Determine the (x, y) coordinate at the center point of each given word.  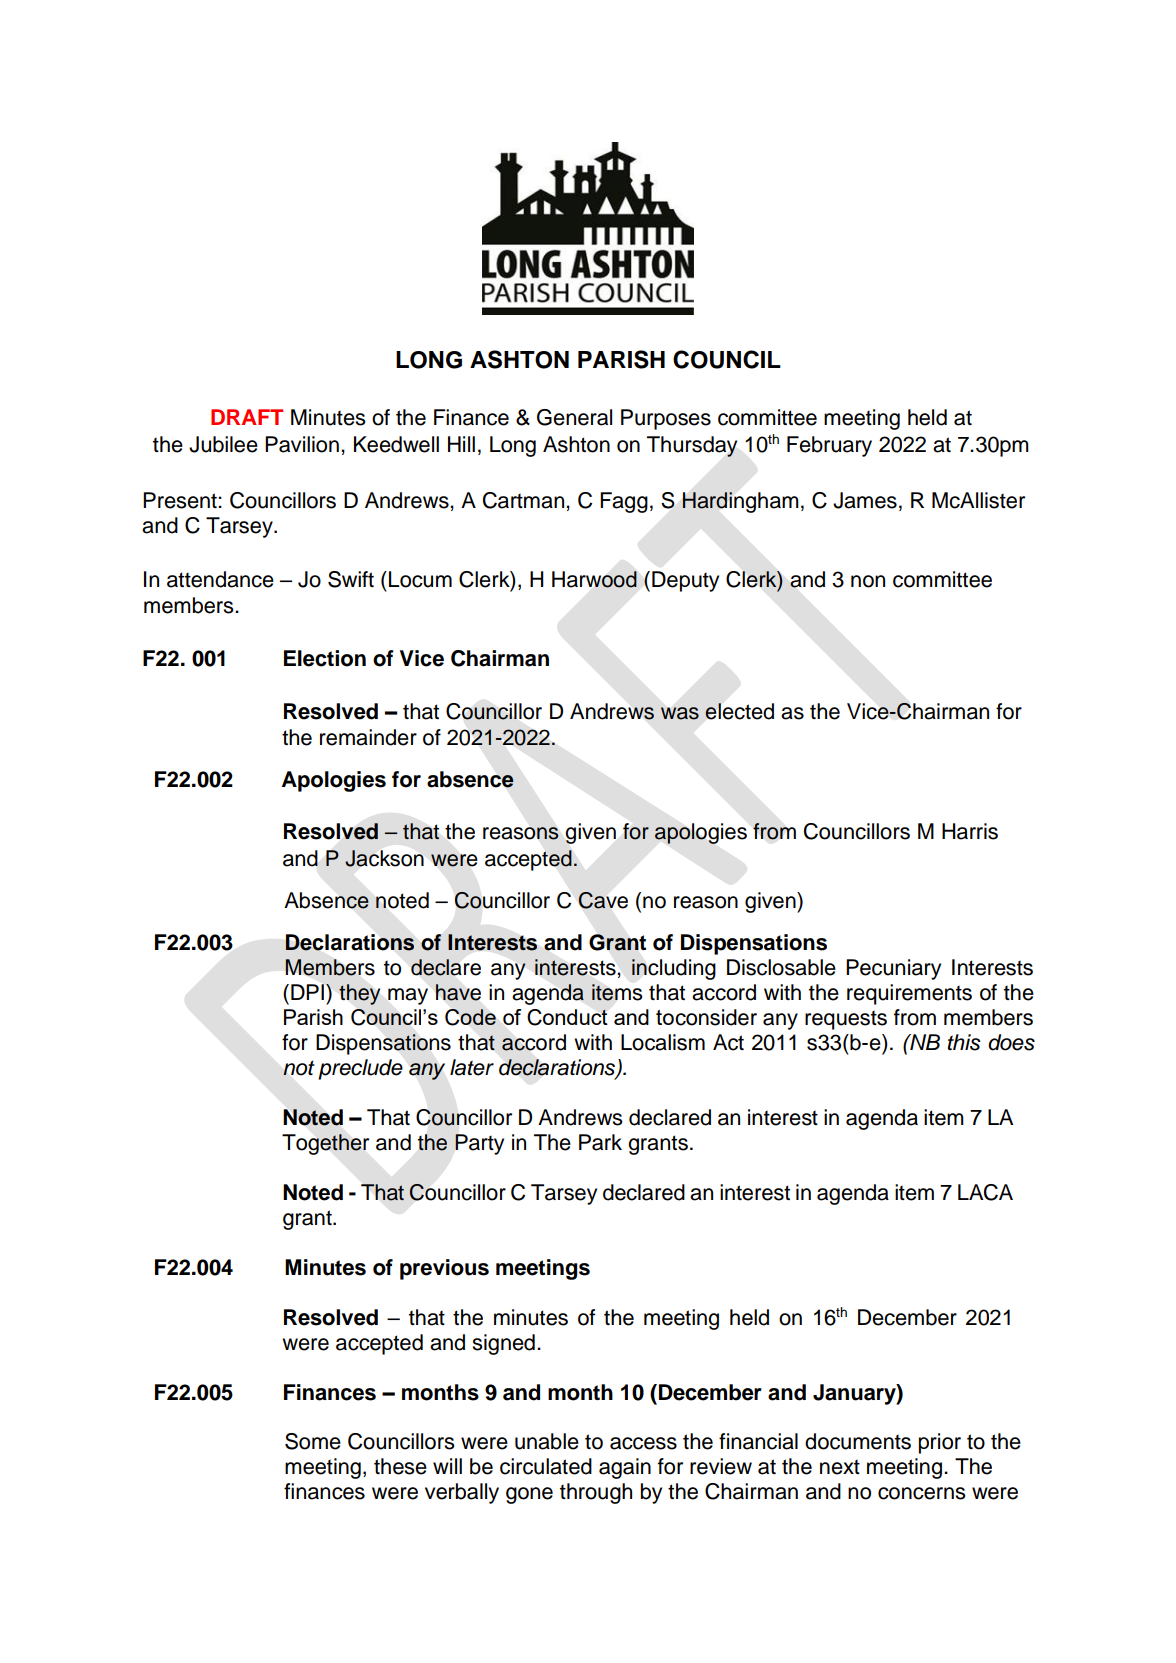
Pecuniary (893, 969)
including (674, 969)
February (829, 446)
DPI (307, 992)
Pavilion (302, 444)
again (625, 1468)
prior (940, 1443)
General (574, 417)
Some (313, 1441)
